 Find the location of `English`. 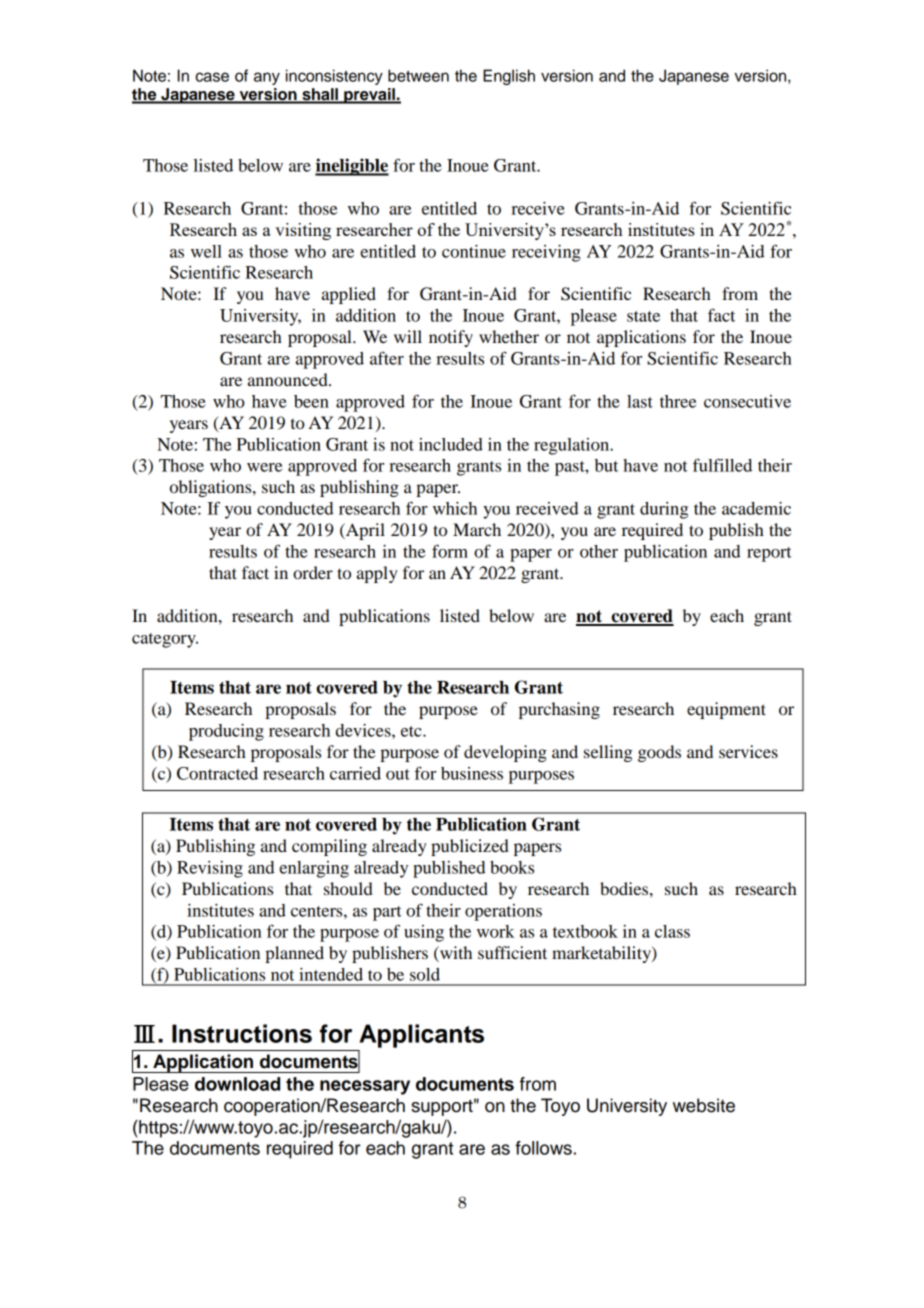

English is located at coordinates (509, 77).
